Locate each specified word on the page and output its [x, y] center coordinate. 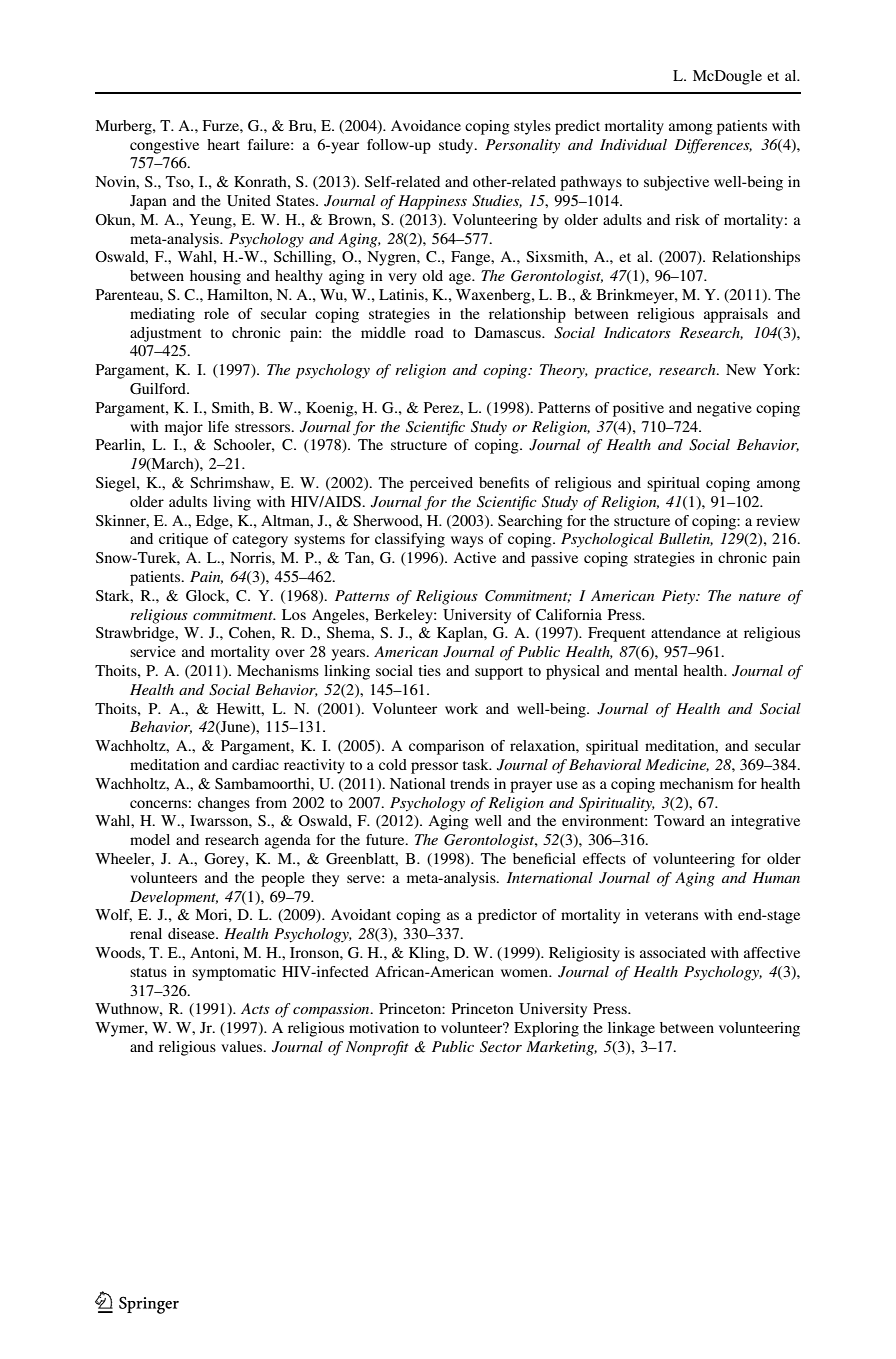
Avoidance [426, 125]
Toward [679, 820]
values [243, 1046]
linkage [631, 1029]
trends [469, 783]
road [429, 332]
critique [183, 540]
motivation [384, 1027]
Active [474, 557]
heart [223, 144]
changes [224, 804]
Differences [713, 146]
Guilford [159, 388]
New [741, 369]
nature [760, 596]
